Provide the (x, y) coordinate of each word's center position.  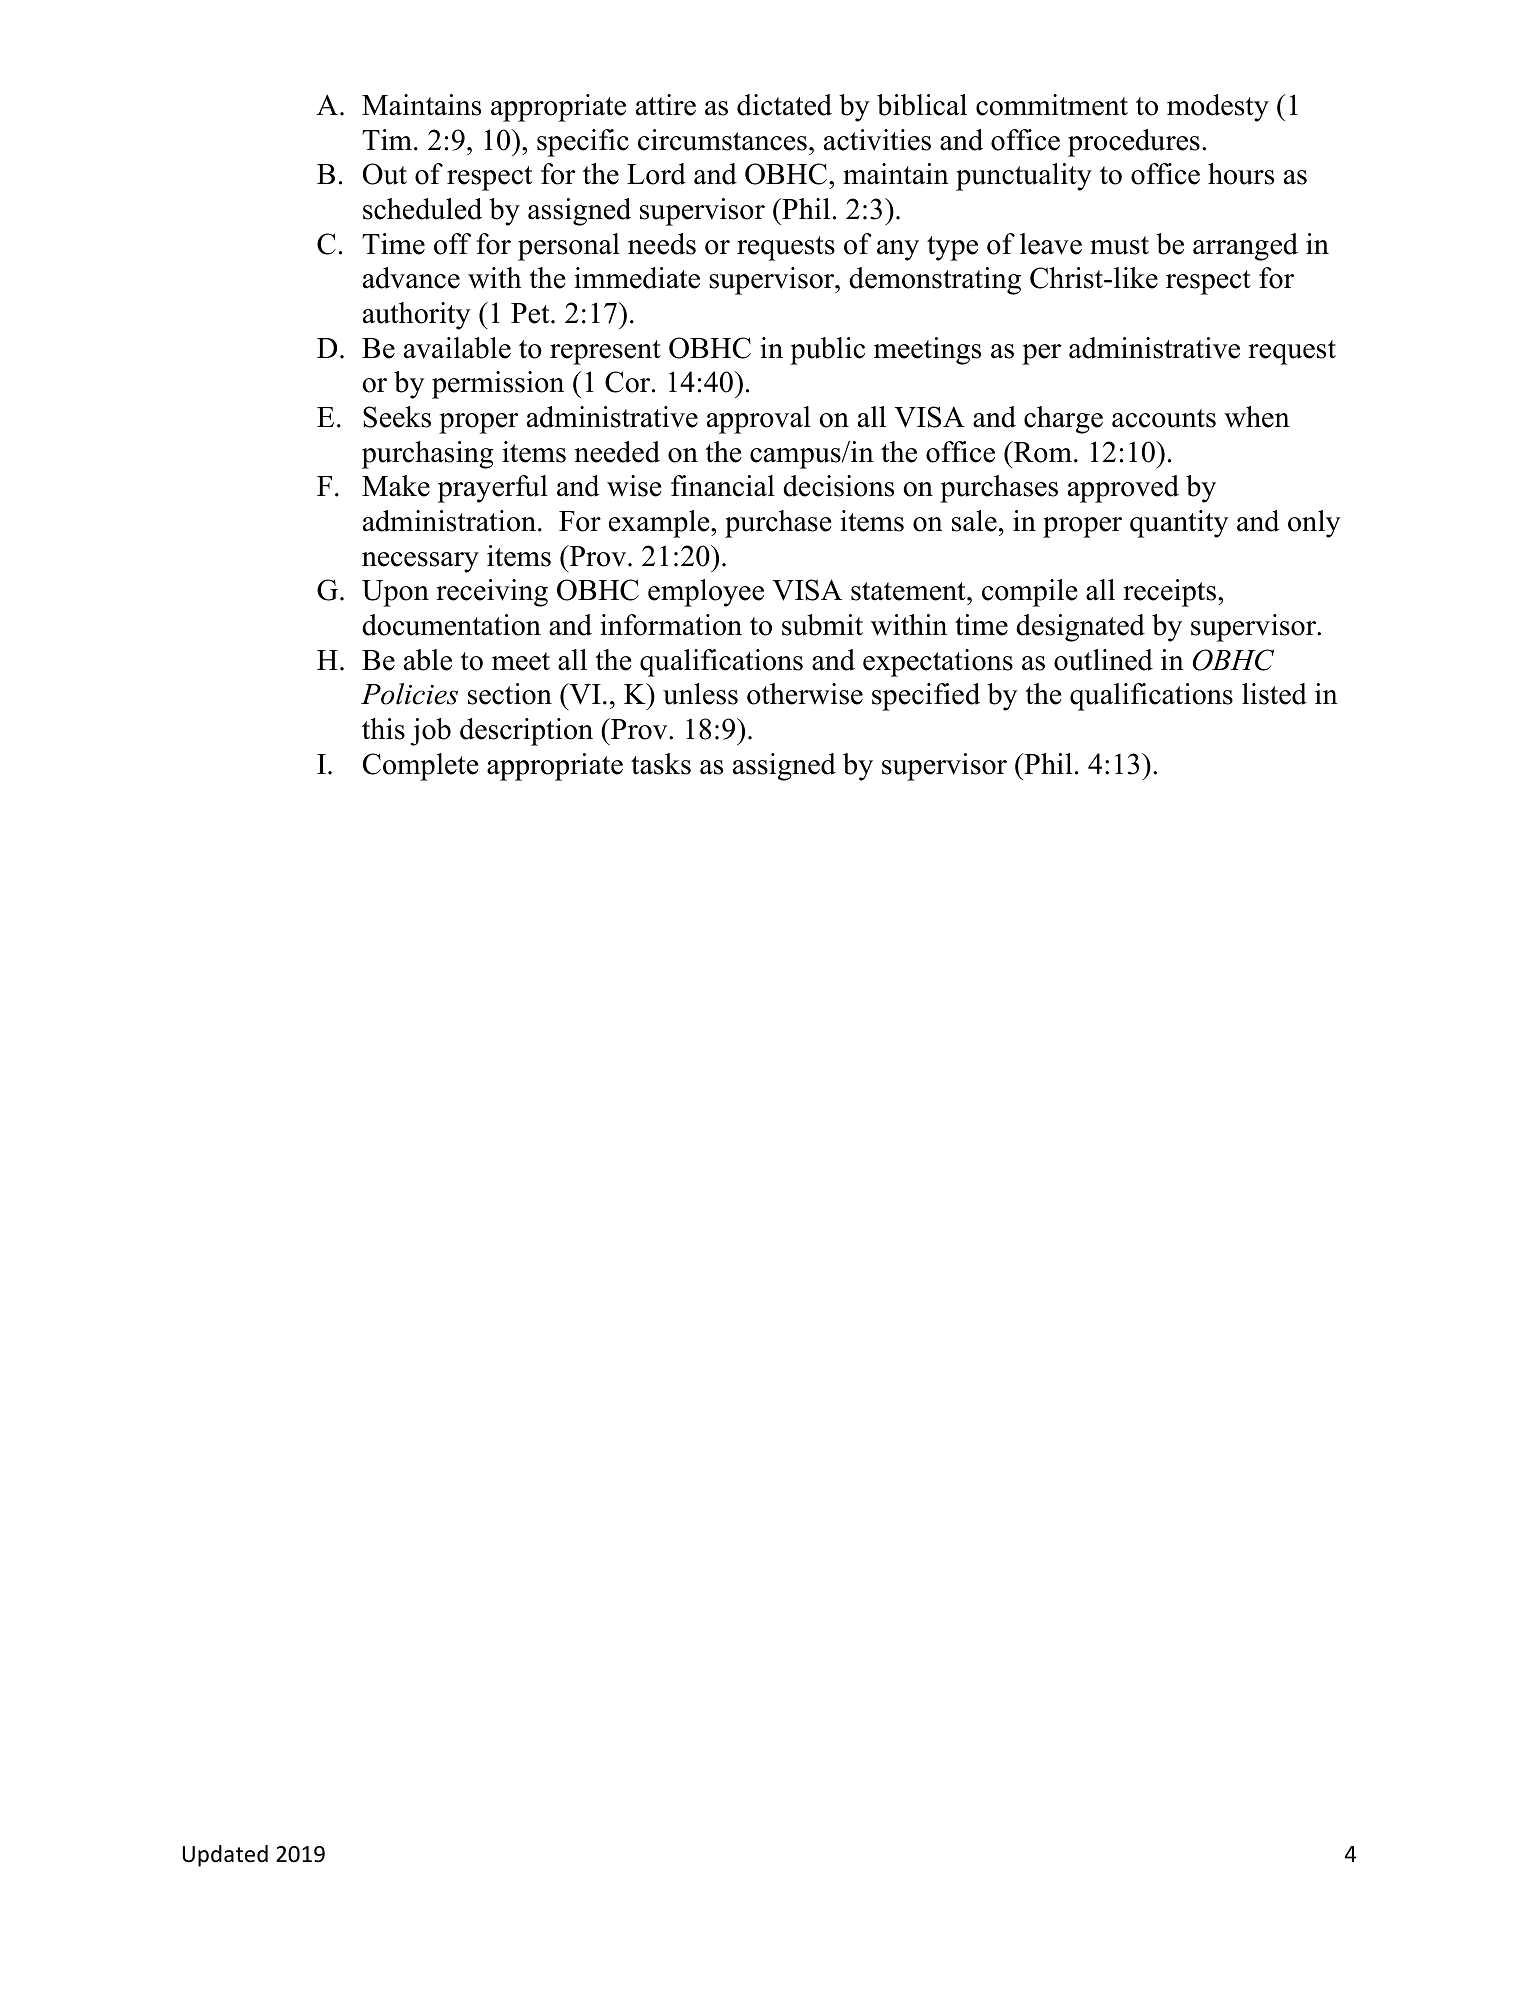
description (526, 732)
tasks (661, 764)
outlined (1103, 660)
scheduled (422, 209)
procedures (1134, 143)
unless (700, 694)
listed (1274, 694)
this (383, 729)
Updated (225, 1856)
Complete (420, 767)
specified (926, 697)
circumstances (722, 140)
